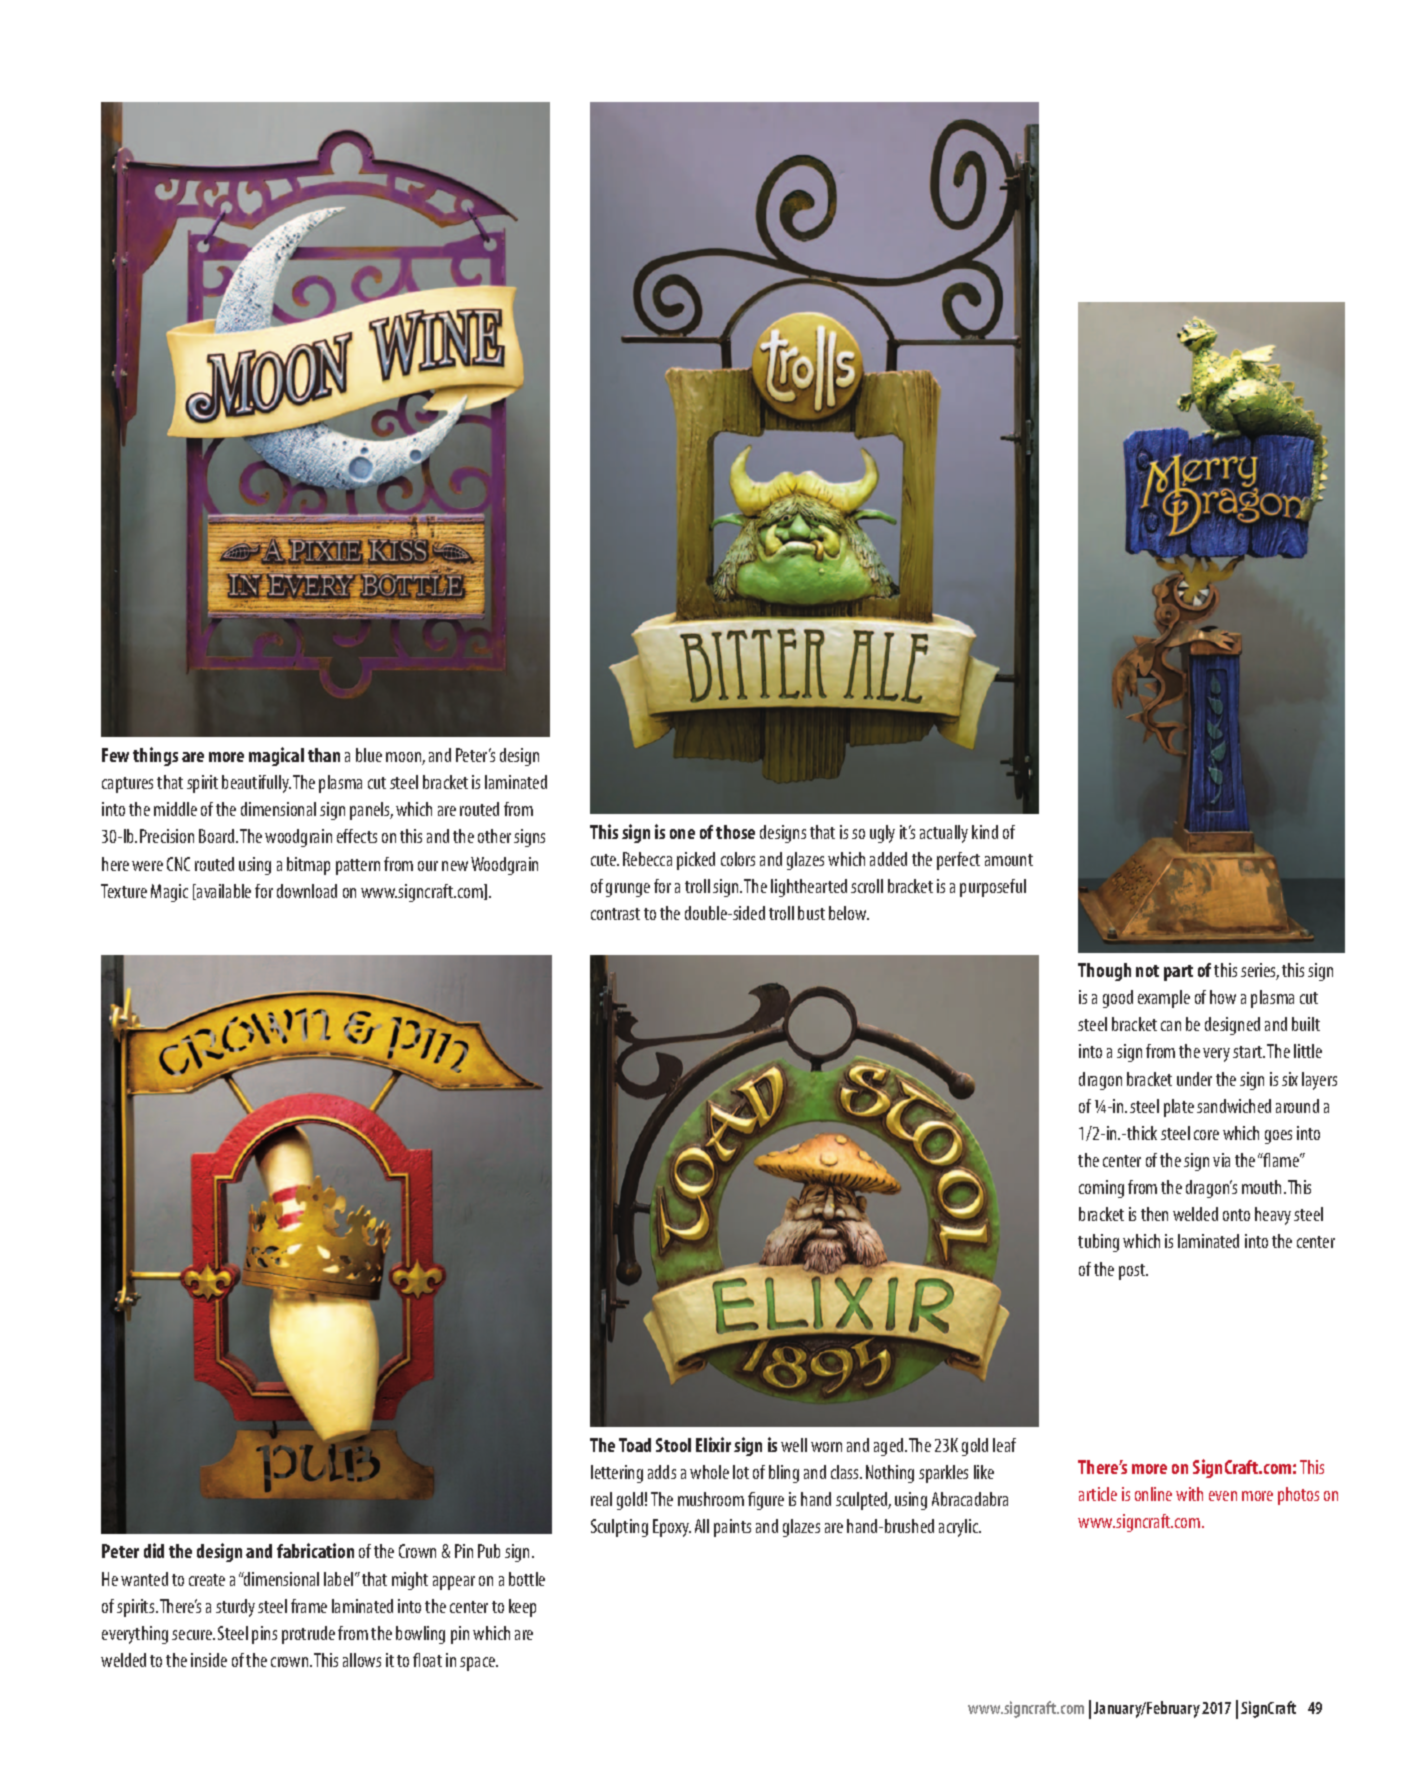 Image resolution: width=1425 pixels, height=1771 pixels. Describe the element at coordinates (635, 1445) in the screenshot. I see `Toad` at that location.
